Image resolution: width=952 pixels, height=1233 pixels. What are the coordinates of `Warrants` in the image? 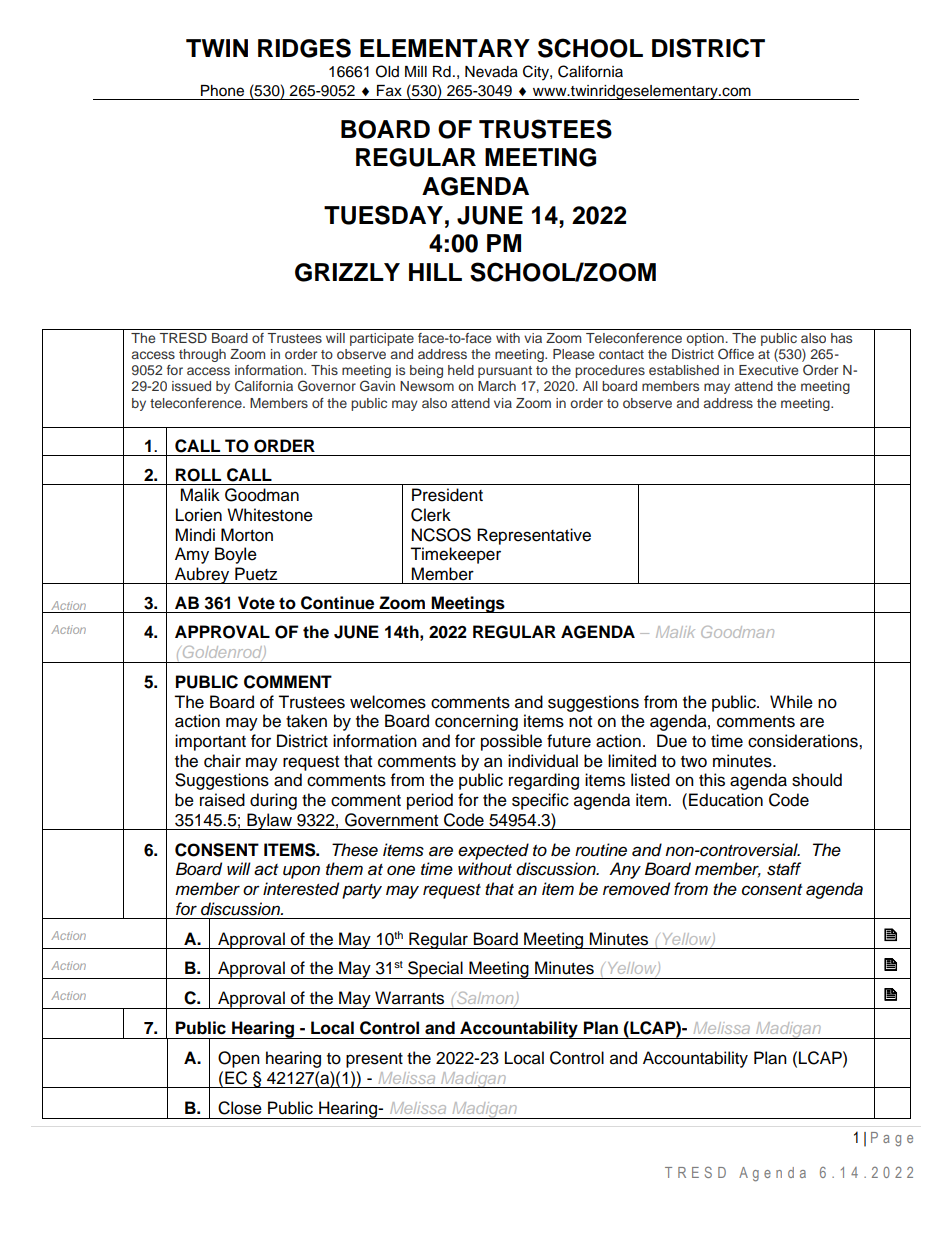 It's located at (409, 998).
